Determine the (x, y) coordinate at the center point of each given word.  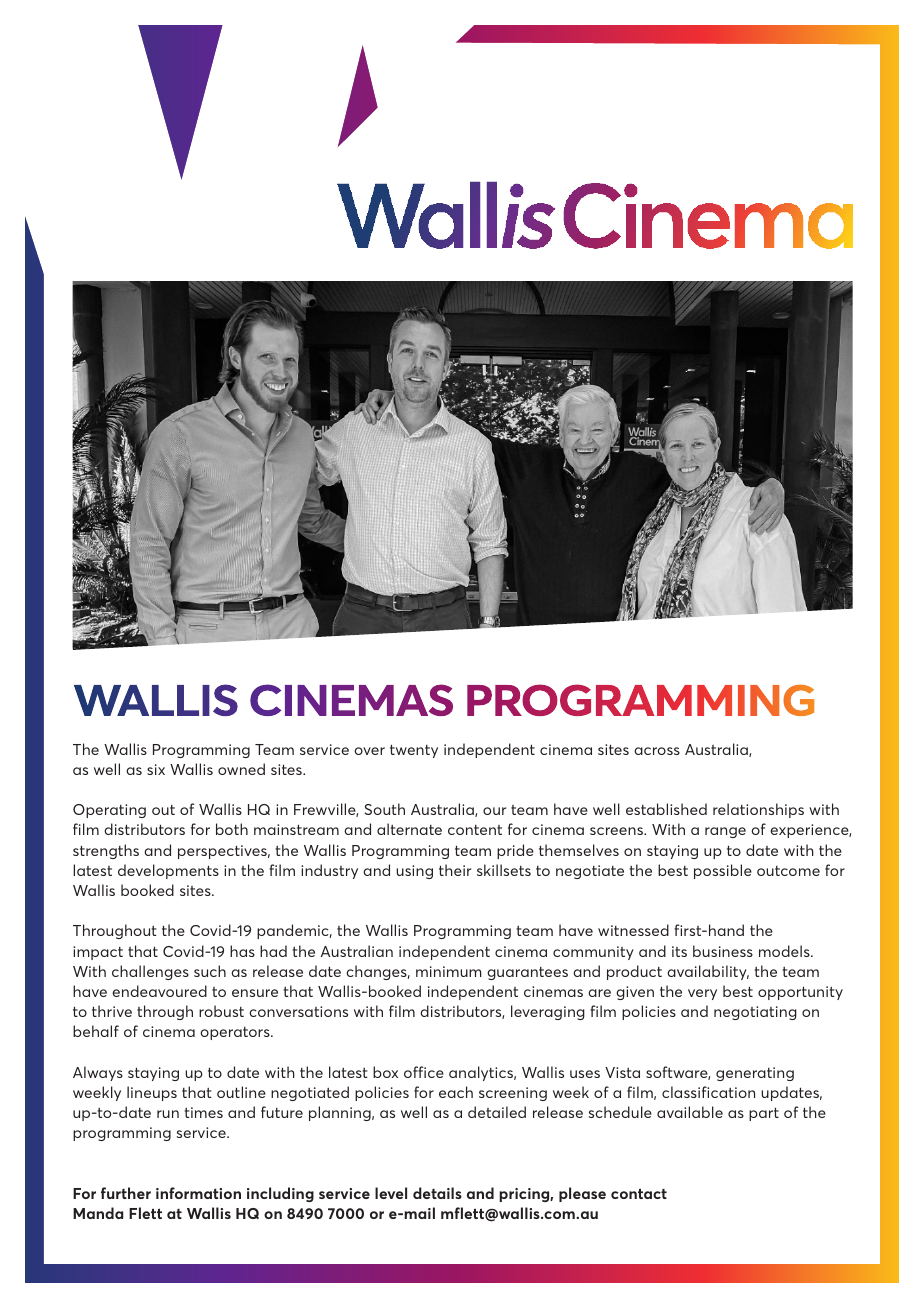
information (198, 1193)
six (156, 769)
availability (708, 972)
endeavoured (159, 991)
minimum (449, 971)
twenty (414, 751)
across (657, 751)
